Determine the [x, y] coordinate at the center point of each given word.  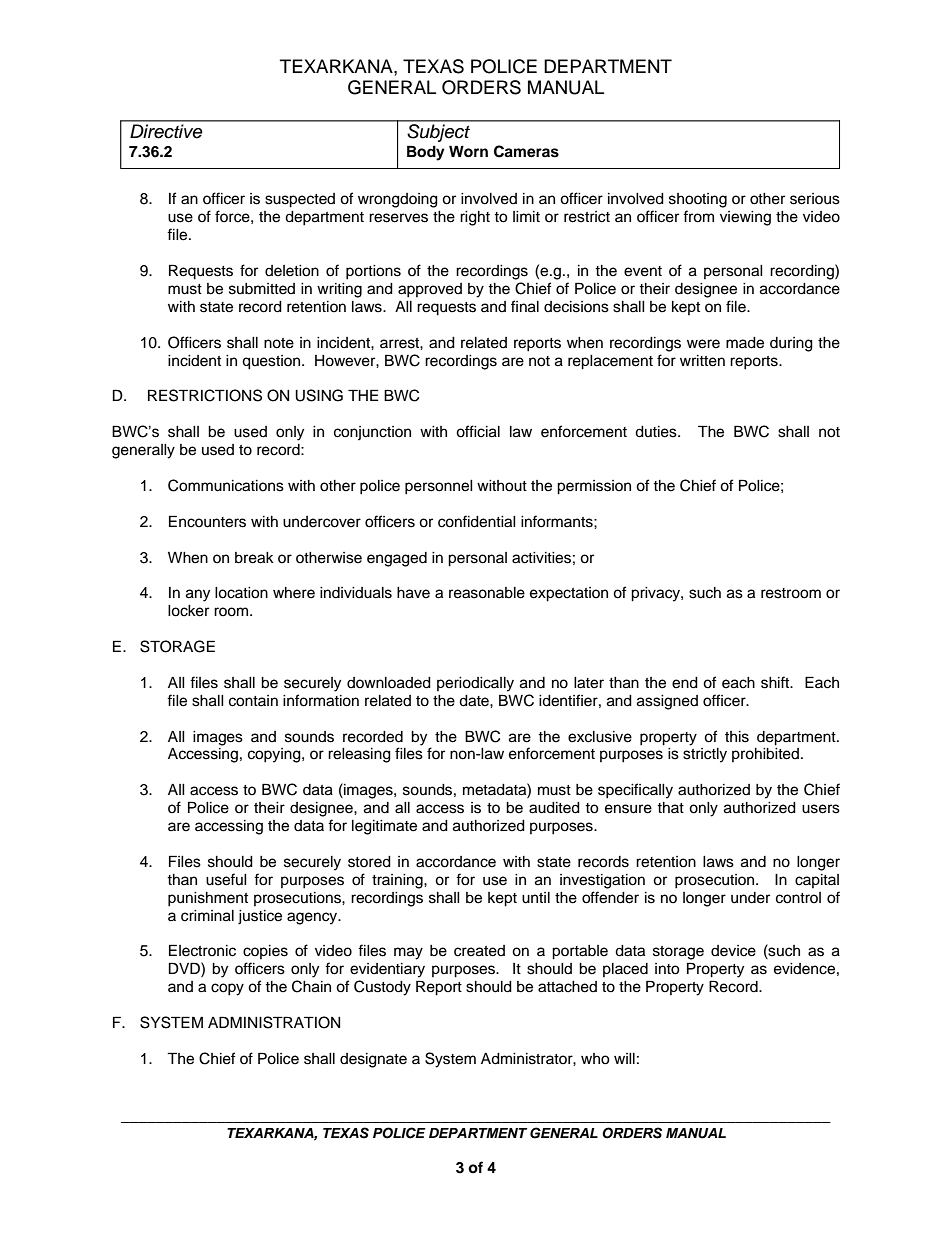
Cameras [526, 151]
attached [567, 987]
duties [657, 432]
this [737, 737]
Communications [226, 485]
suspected [300, 200]
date [475, 701]
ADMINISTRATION [274, 1022]
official [478, 431]
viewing [745, 218]
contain [253, 701]
